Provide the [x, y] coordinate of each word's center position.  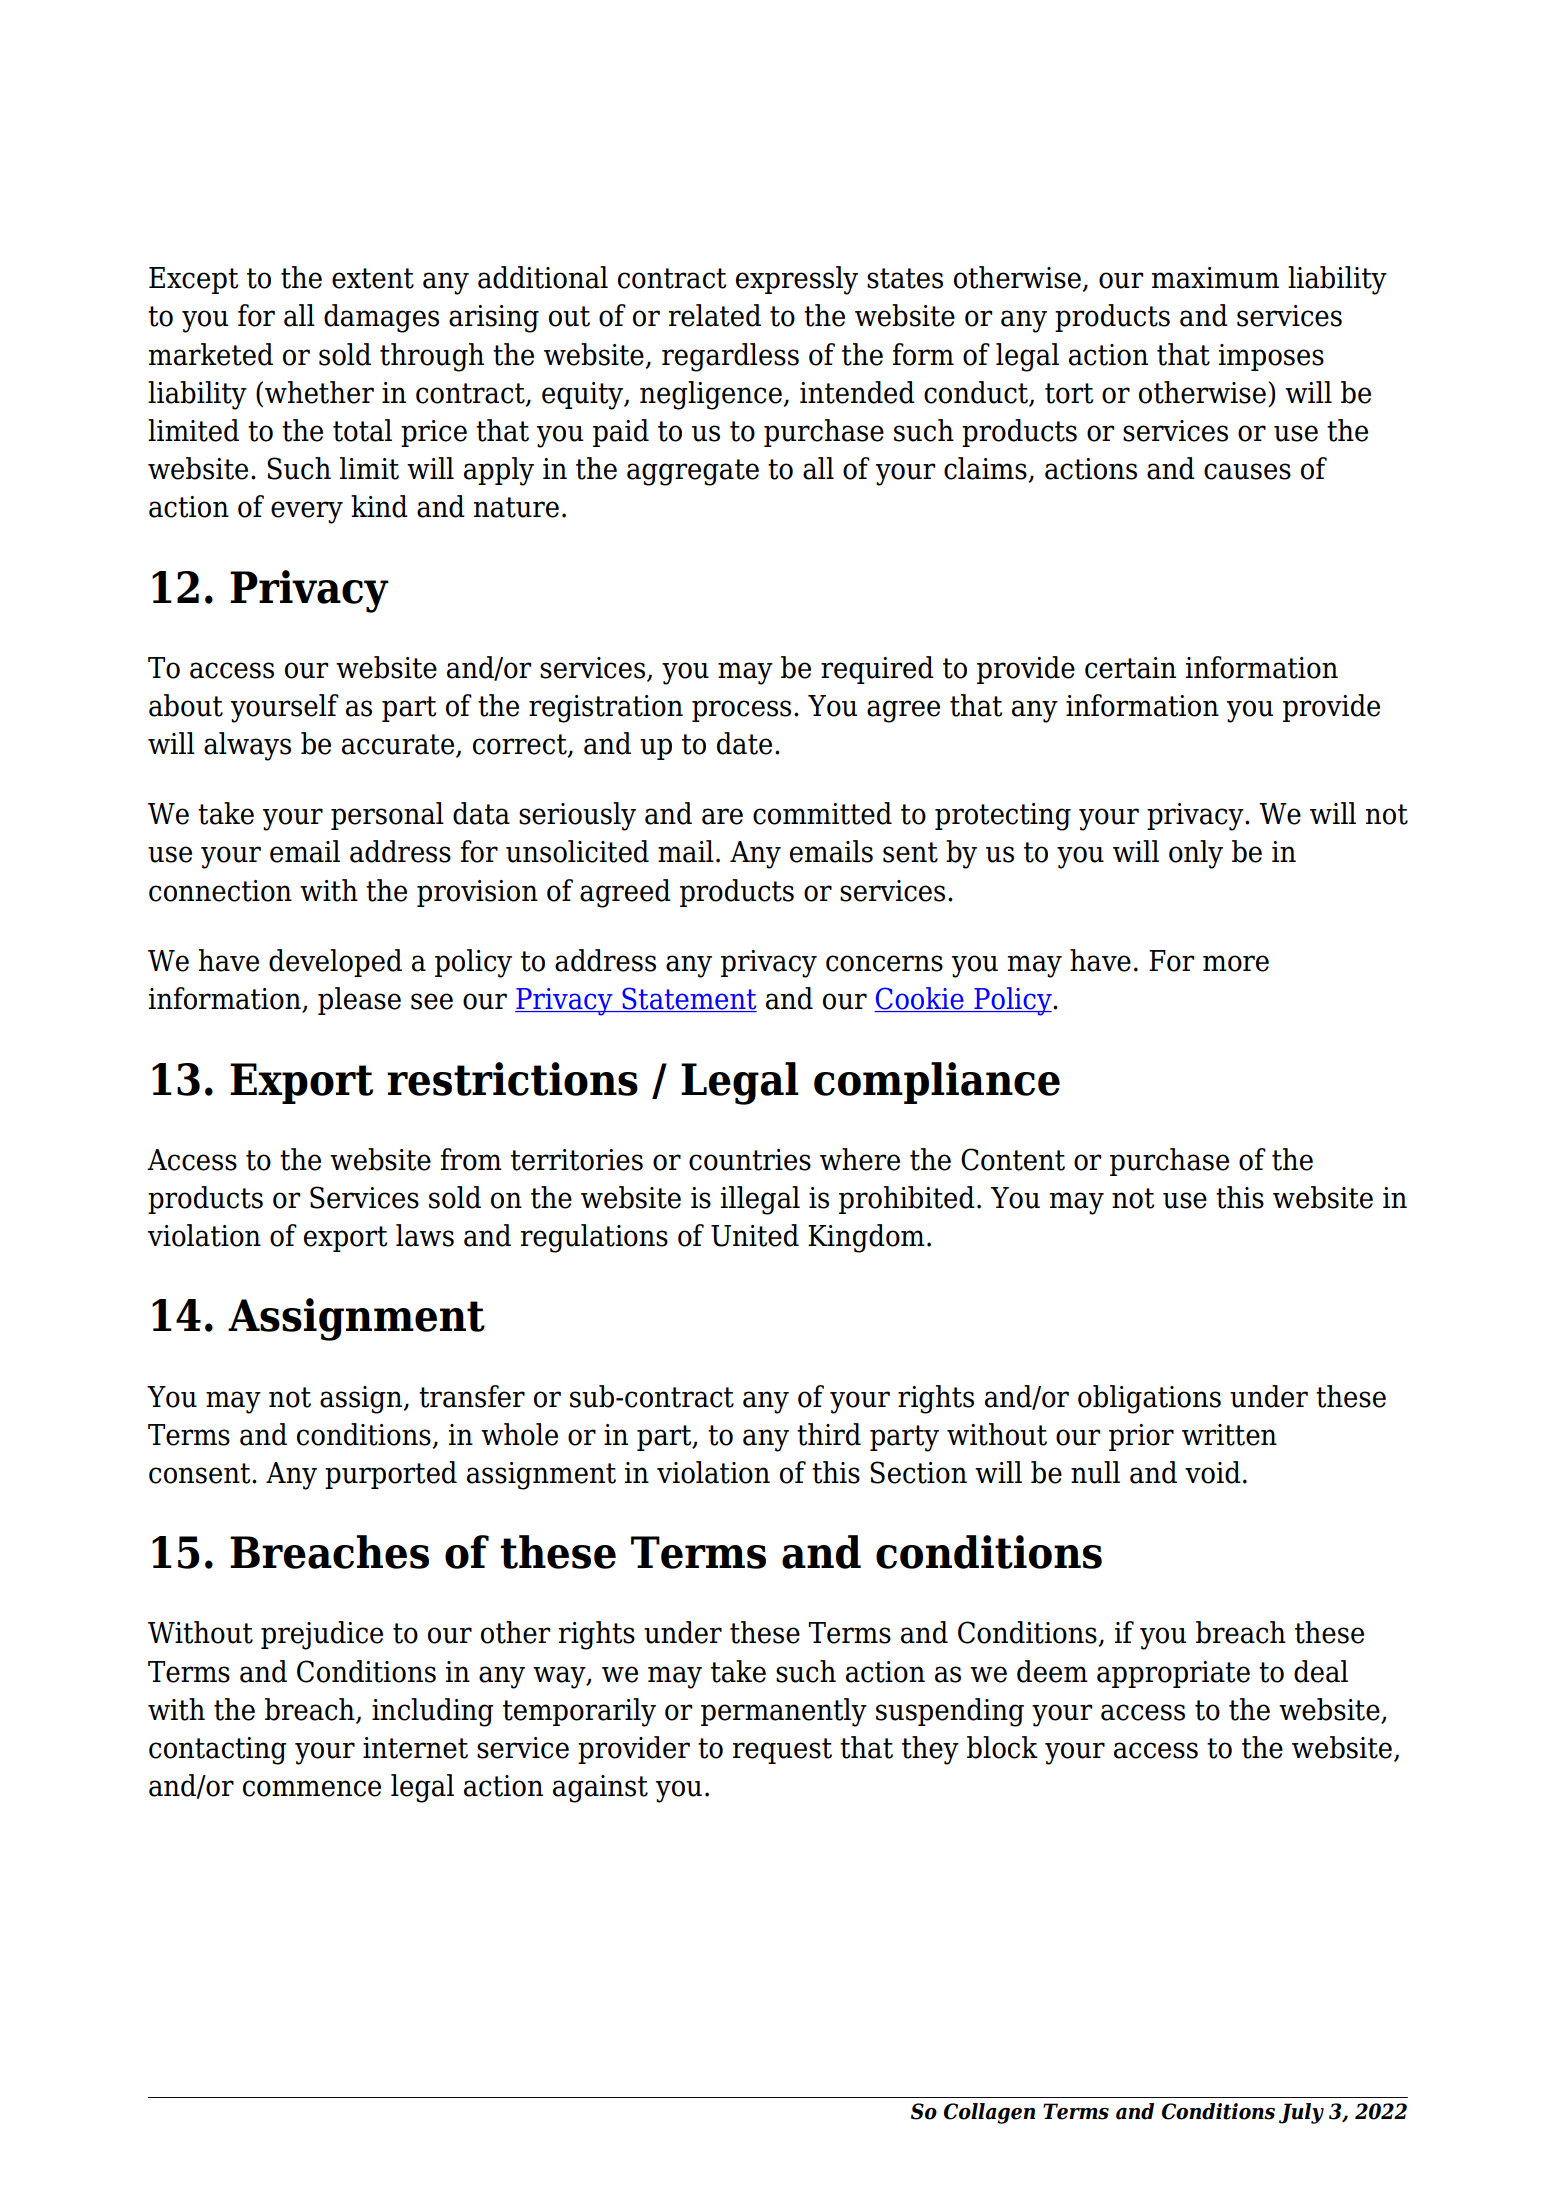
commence [312, 1788]
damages [381, 318]
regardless [730, 357]
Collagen [989, 2113]
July [1301, 2113]
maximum [1215, 278]
